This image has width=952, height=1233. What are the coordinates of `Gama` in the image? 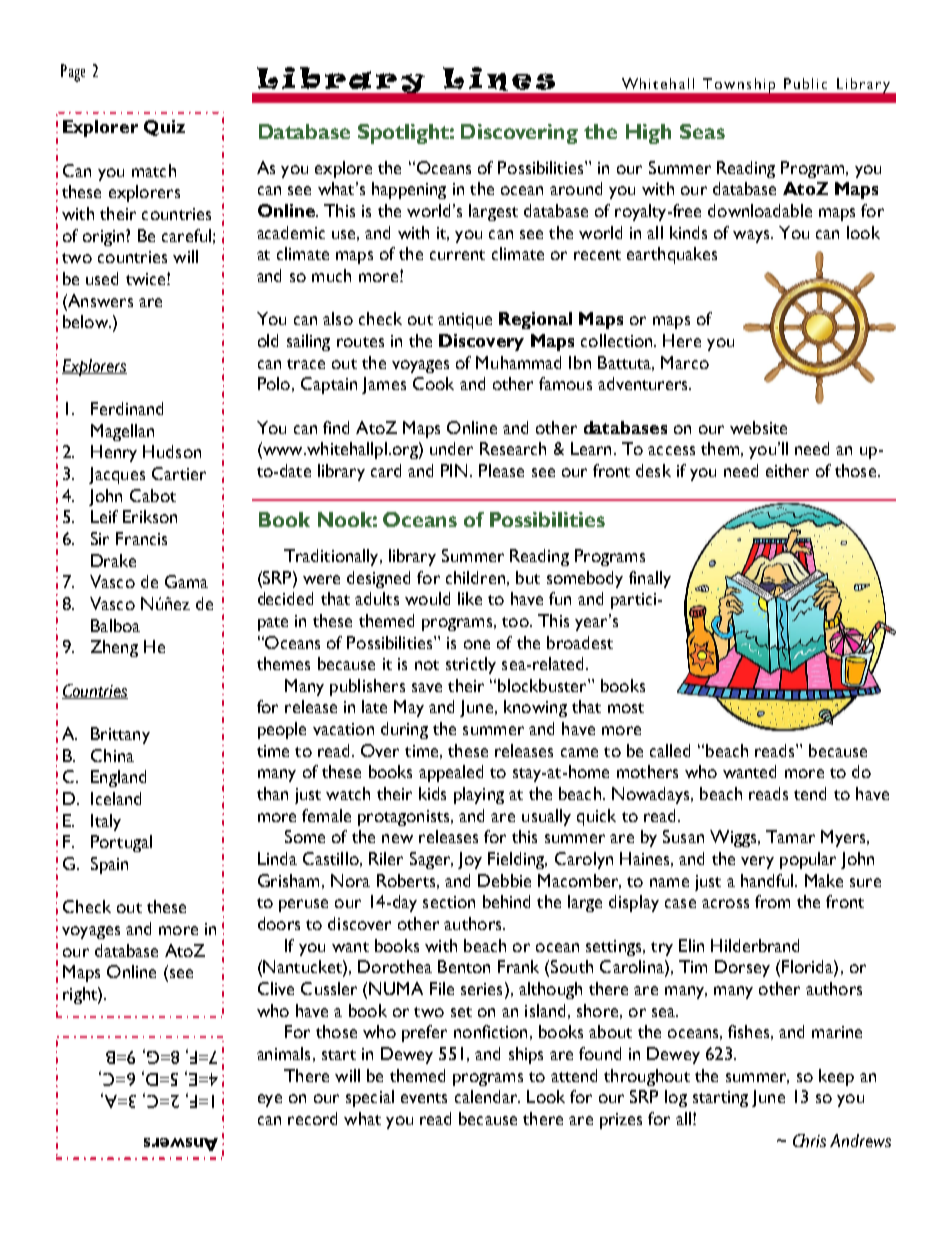 It's located at (186, 581).
